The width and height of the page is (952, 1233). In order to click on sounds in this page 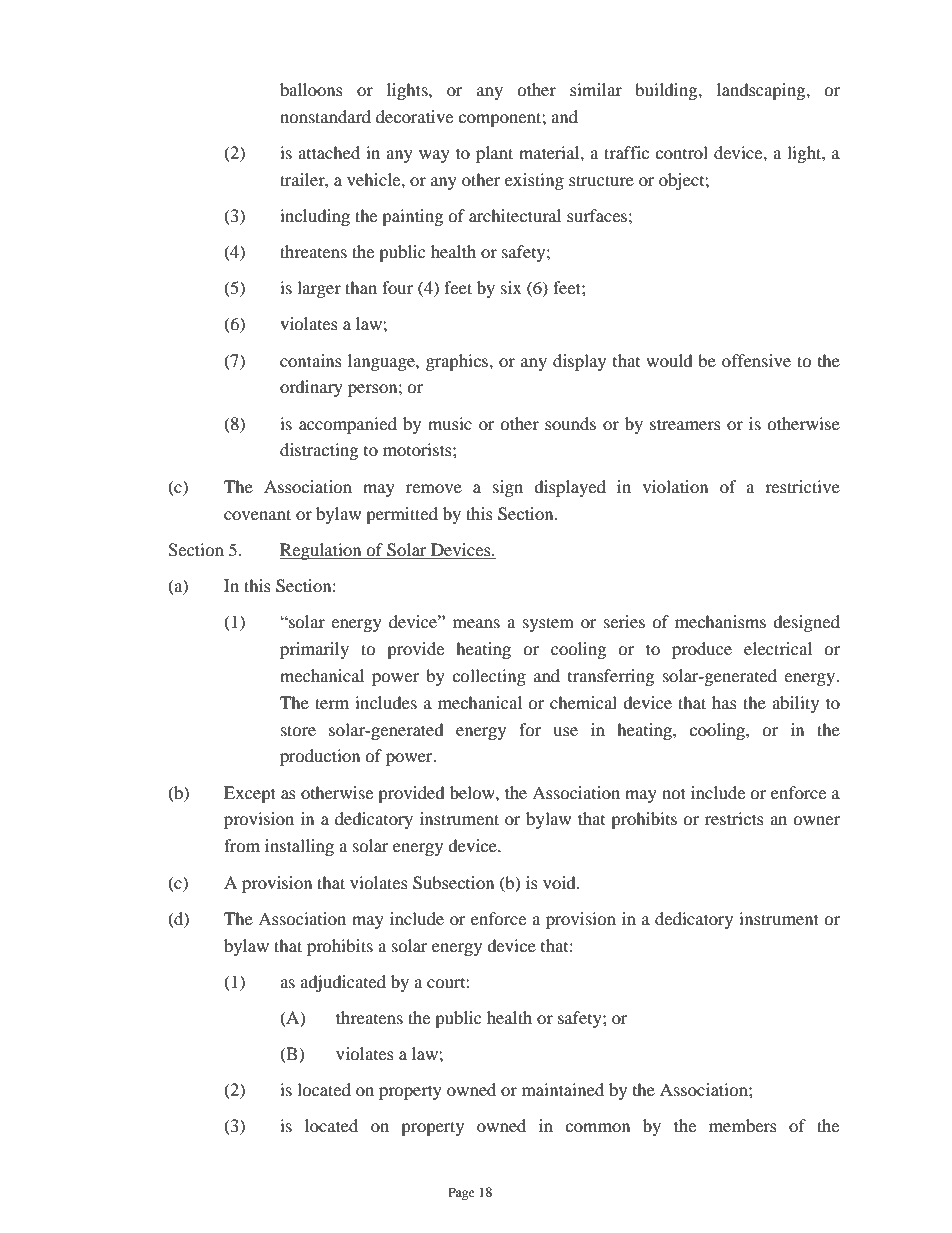, I will do `click(570, 423)`.
